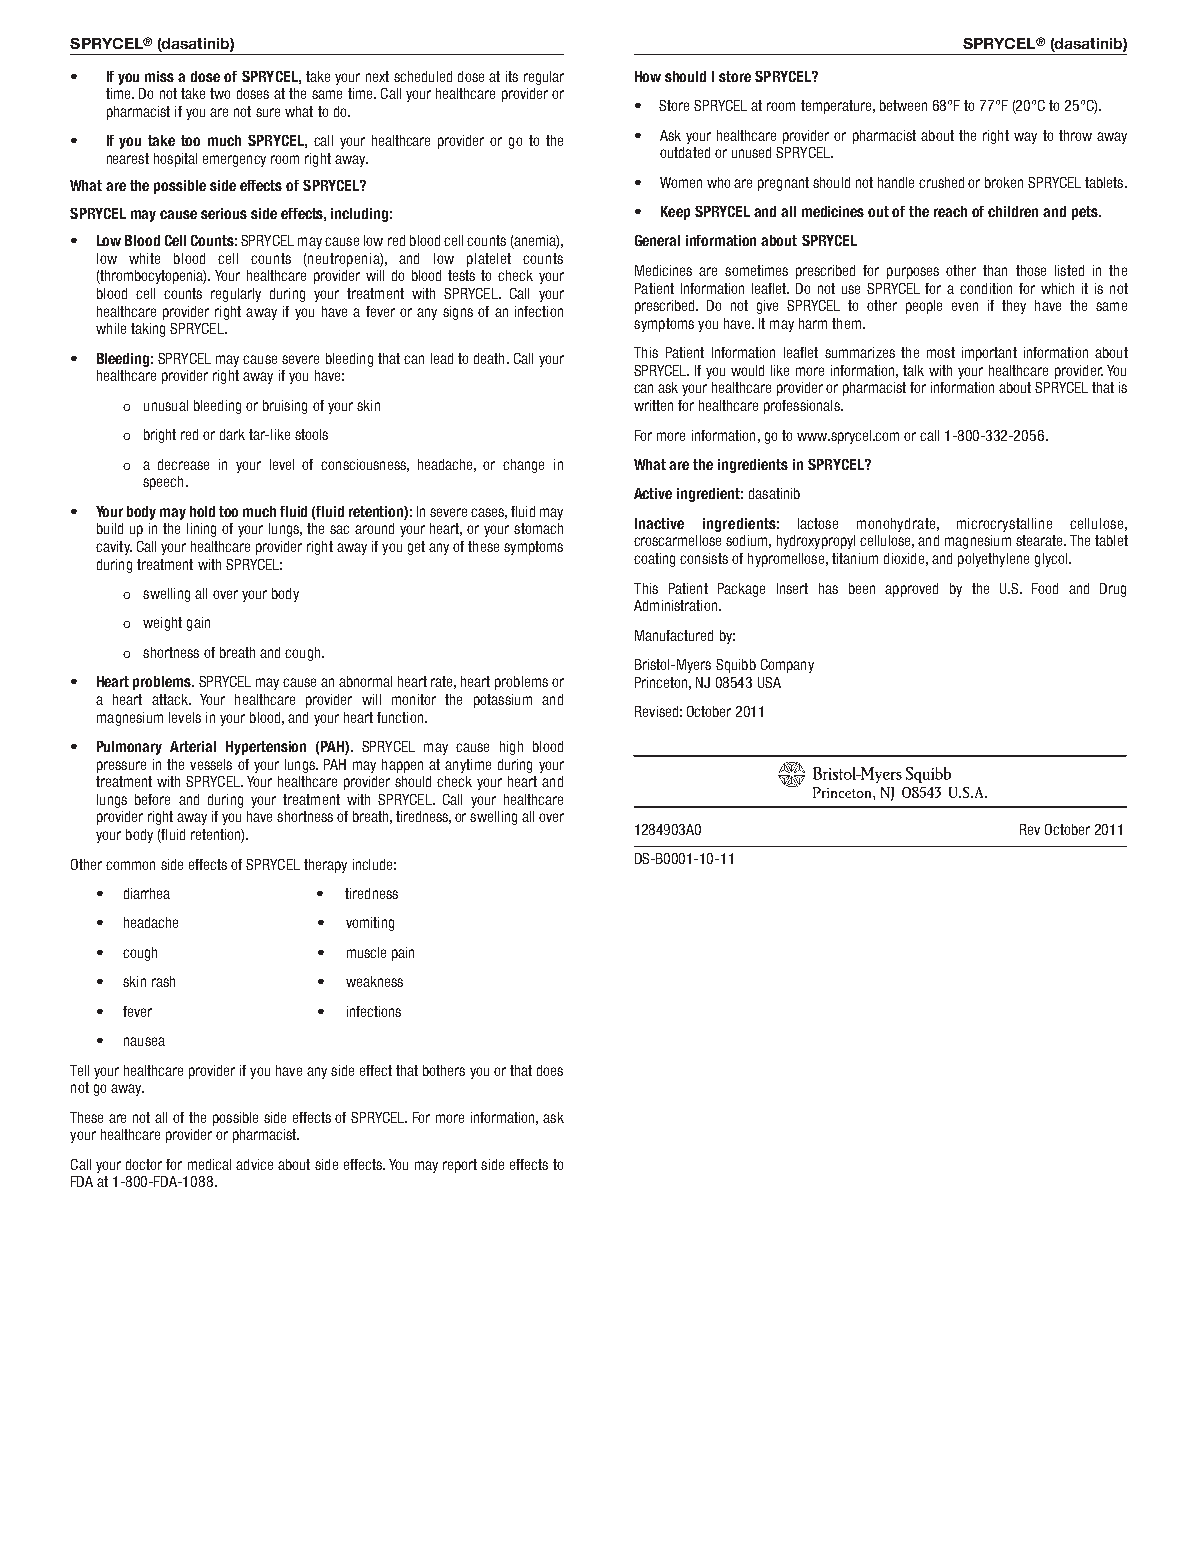 The height and width of the document is (1550, 1198). I want to click on How, so click(648, 76).
